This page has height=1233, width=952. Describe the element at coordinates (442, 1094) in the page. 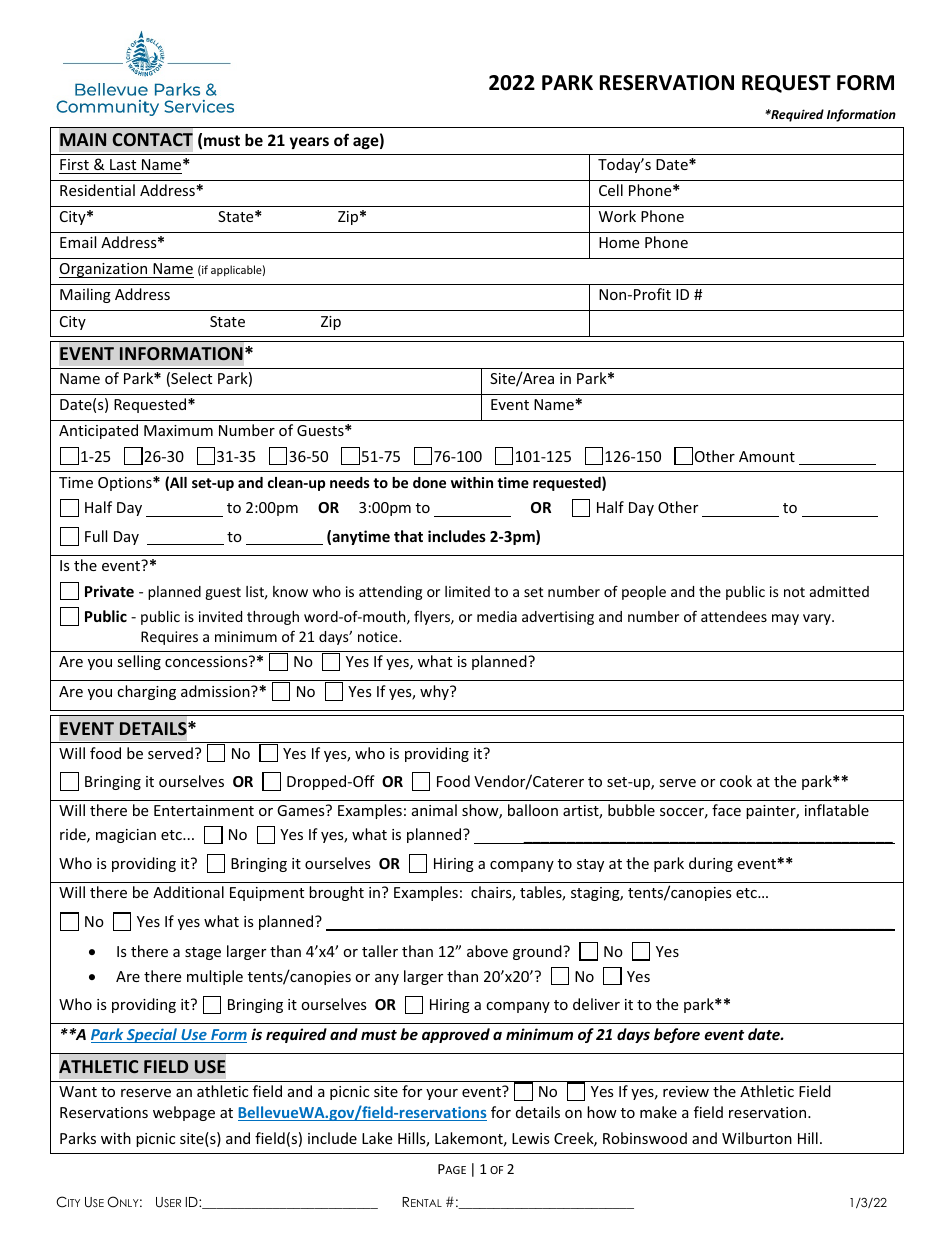

I see `your` at that location.
